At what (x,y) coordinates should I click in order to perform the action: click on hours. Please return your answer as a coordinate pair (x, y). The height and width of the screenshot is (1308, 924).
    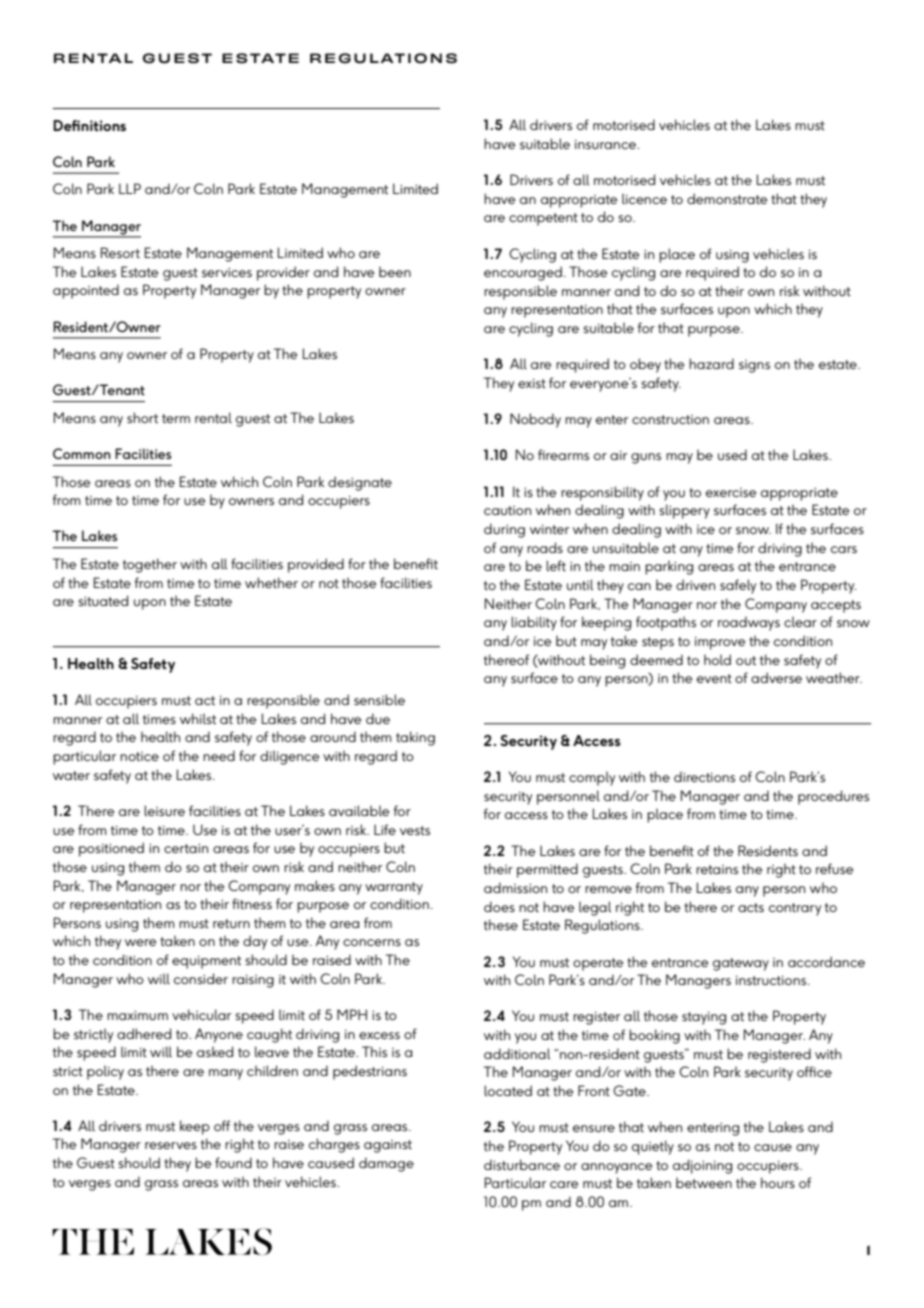
    Looking at the image, I should click on (778, 1182).
